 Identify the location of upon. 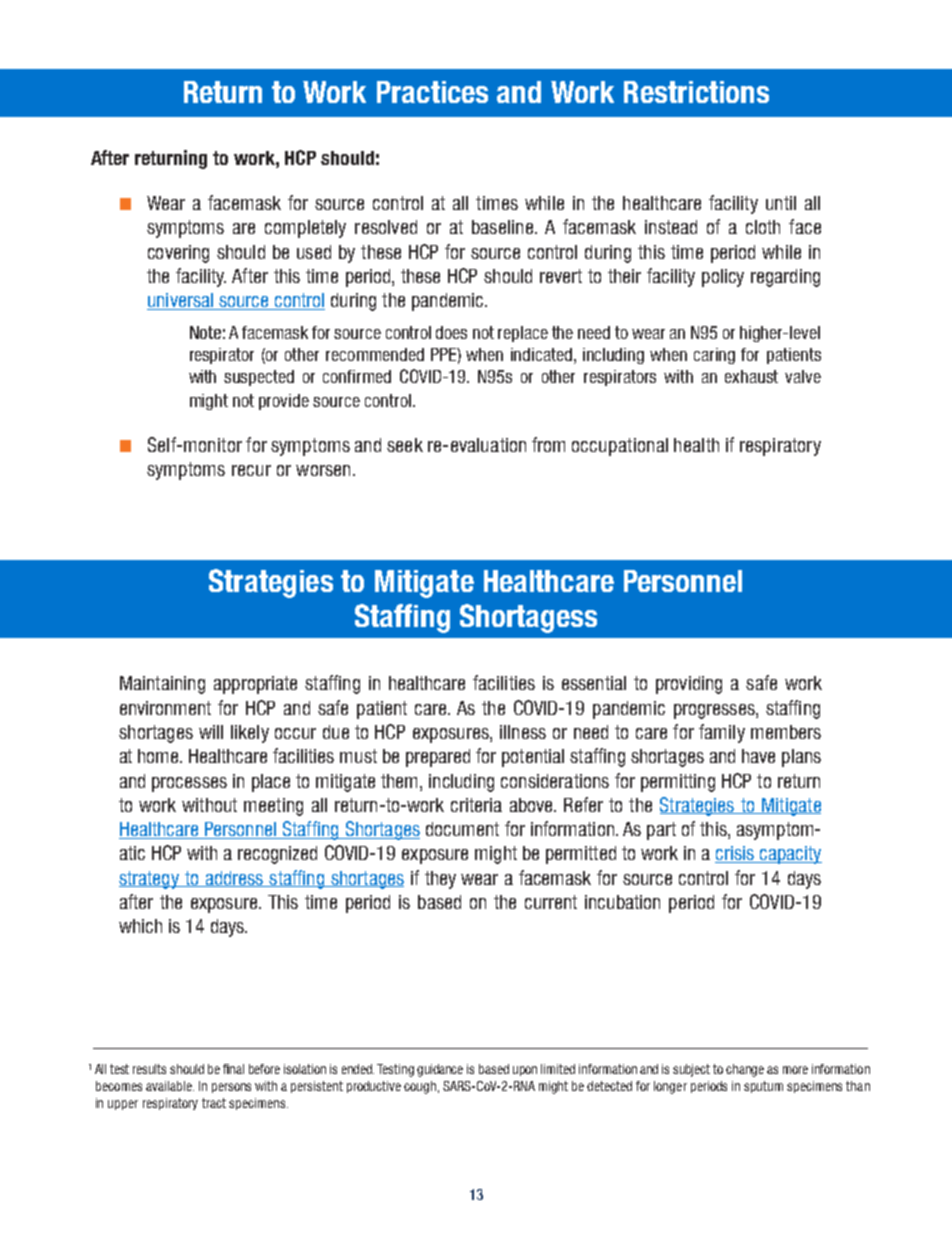
(525, 1071).
